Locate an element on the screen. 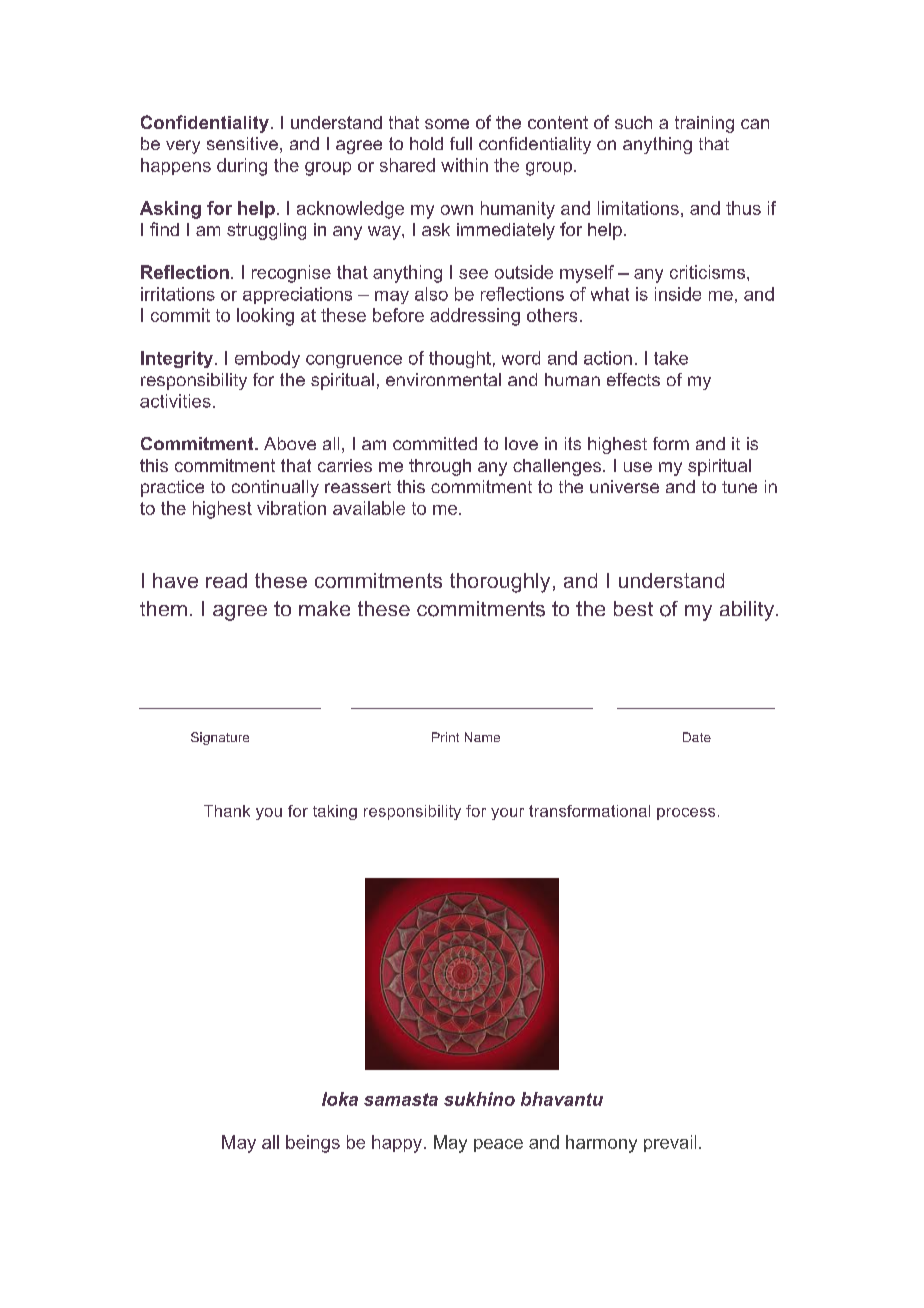 Image resolution: width=924 pixels, height=1308 pixels. sensitive is located at coordinates (242, 143).
